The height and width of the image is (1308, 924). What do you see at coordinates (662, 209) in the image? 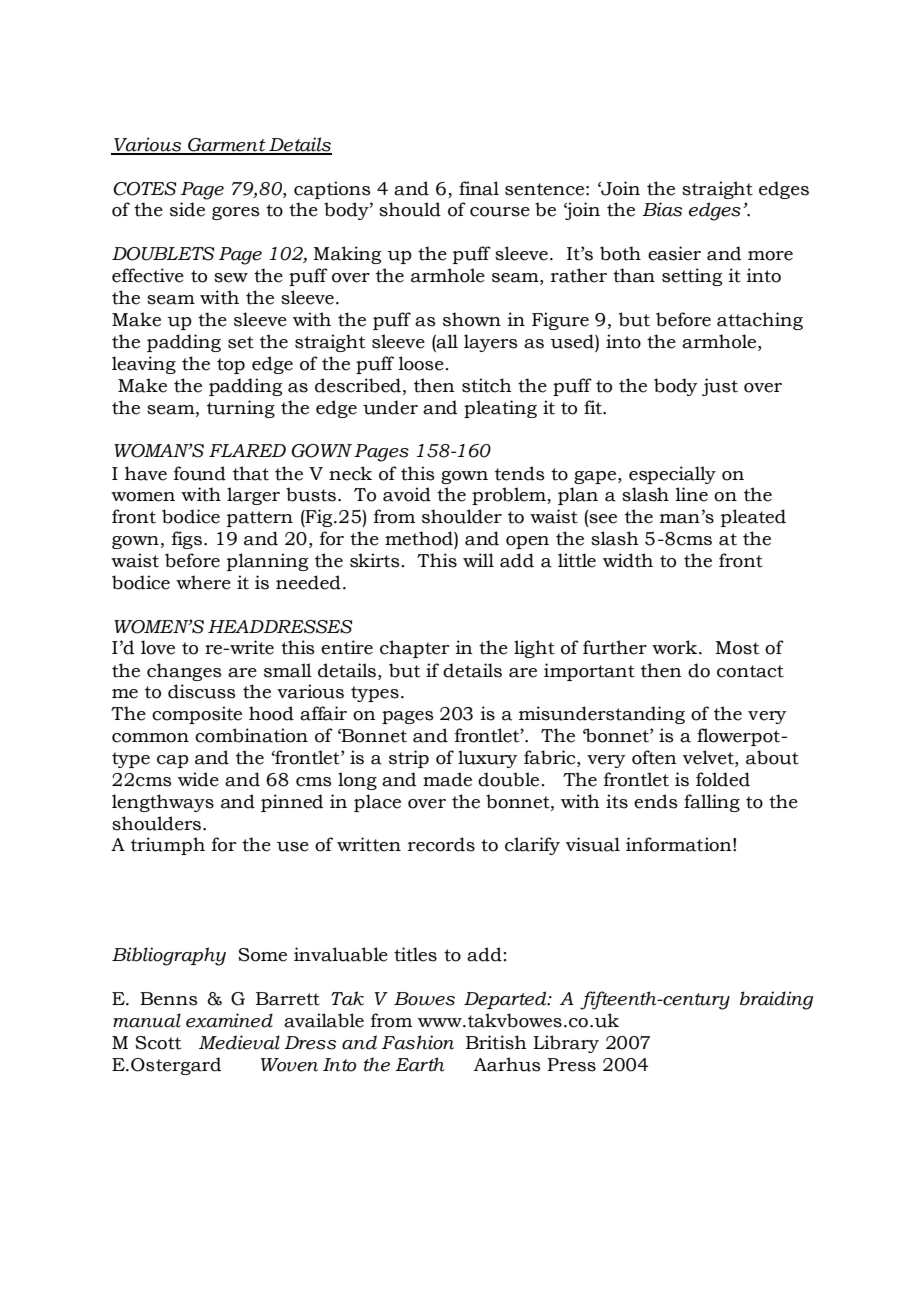
I see `Bias` at bounding box center [662, 209].
